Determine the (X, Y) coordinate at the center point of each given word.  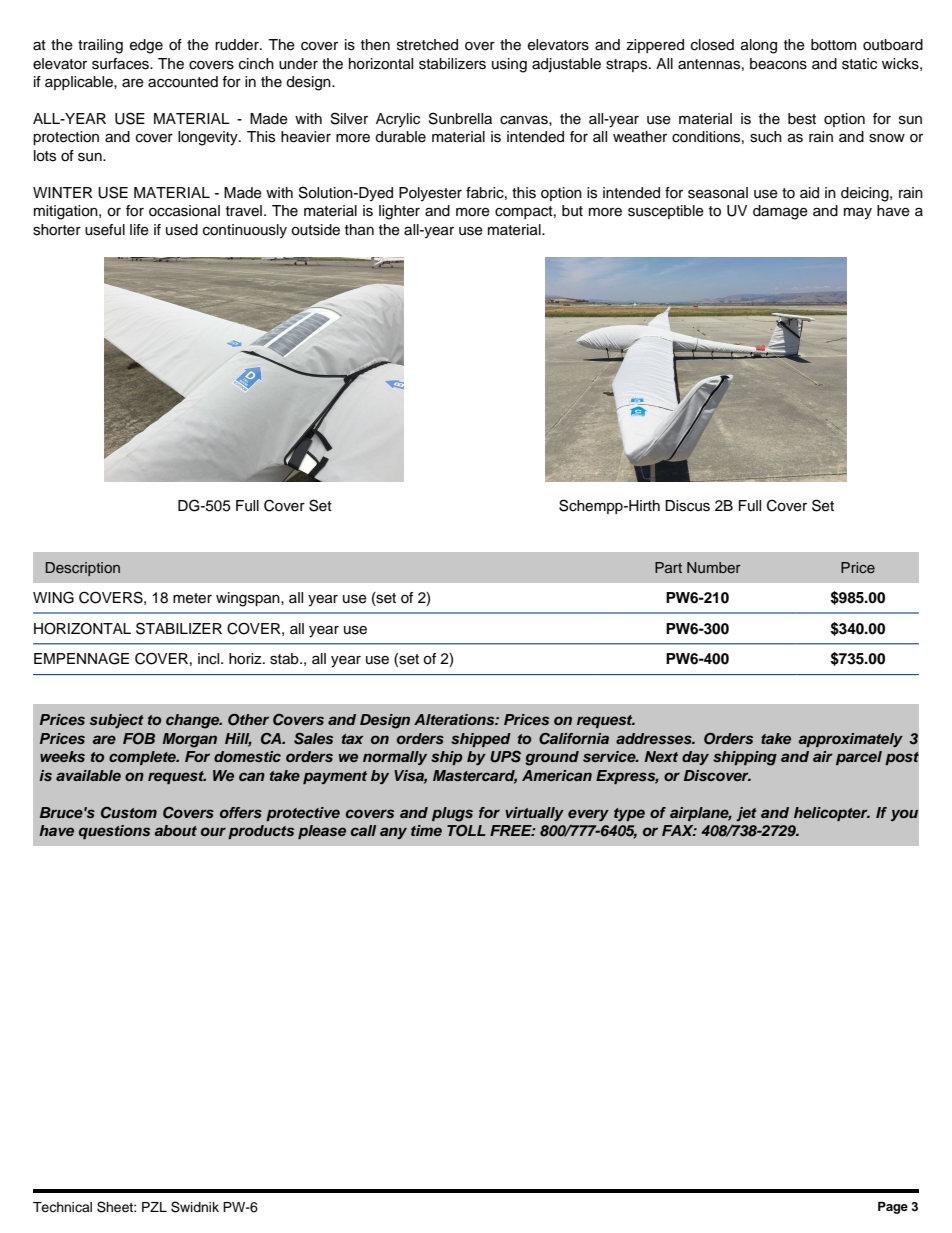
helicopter (832, 814)
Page (893, 1207)
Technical (62, 1207)
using (509, 65)
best (802, 119)
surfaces (121, 64)
